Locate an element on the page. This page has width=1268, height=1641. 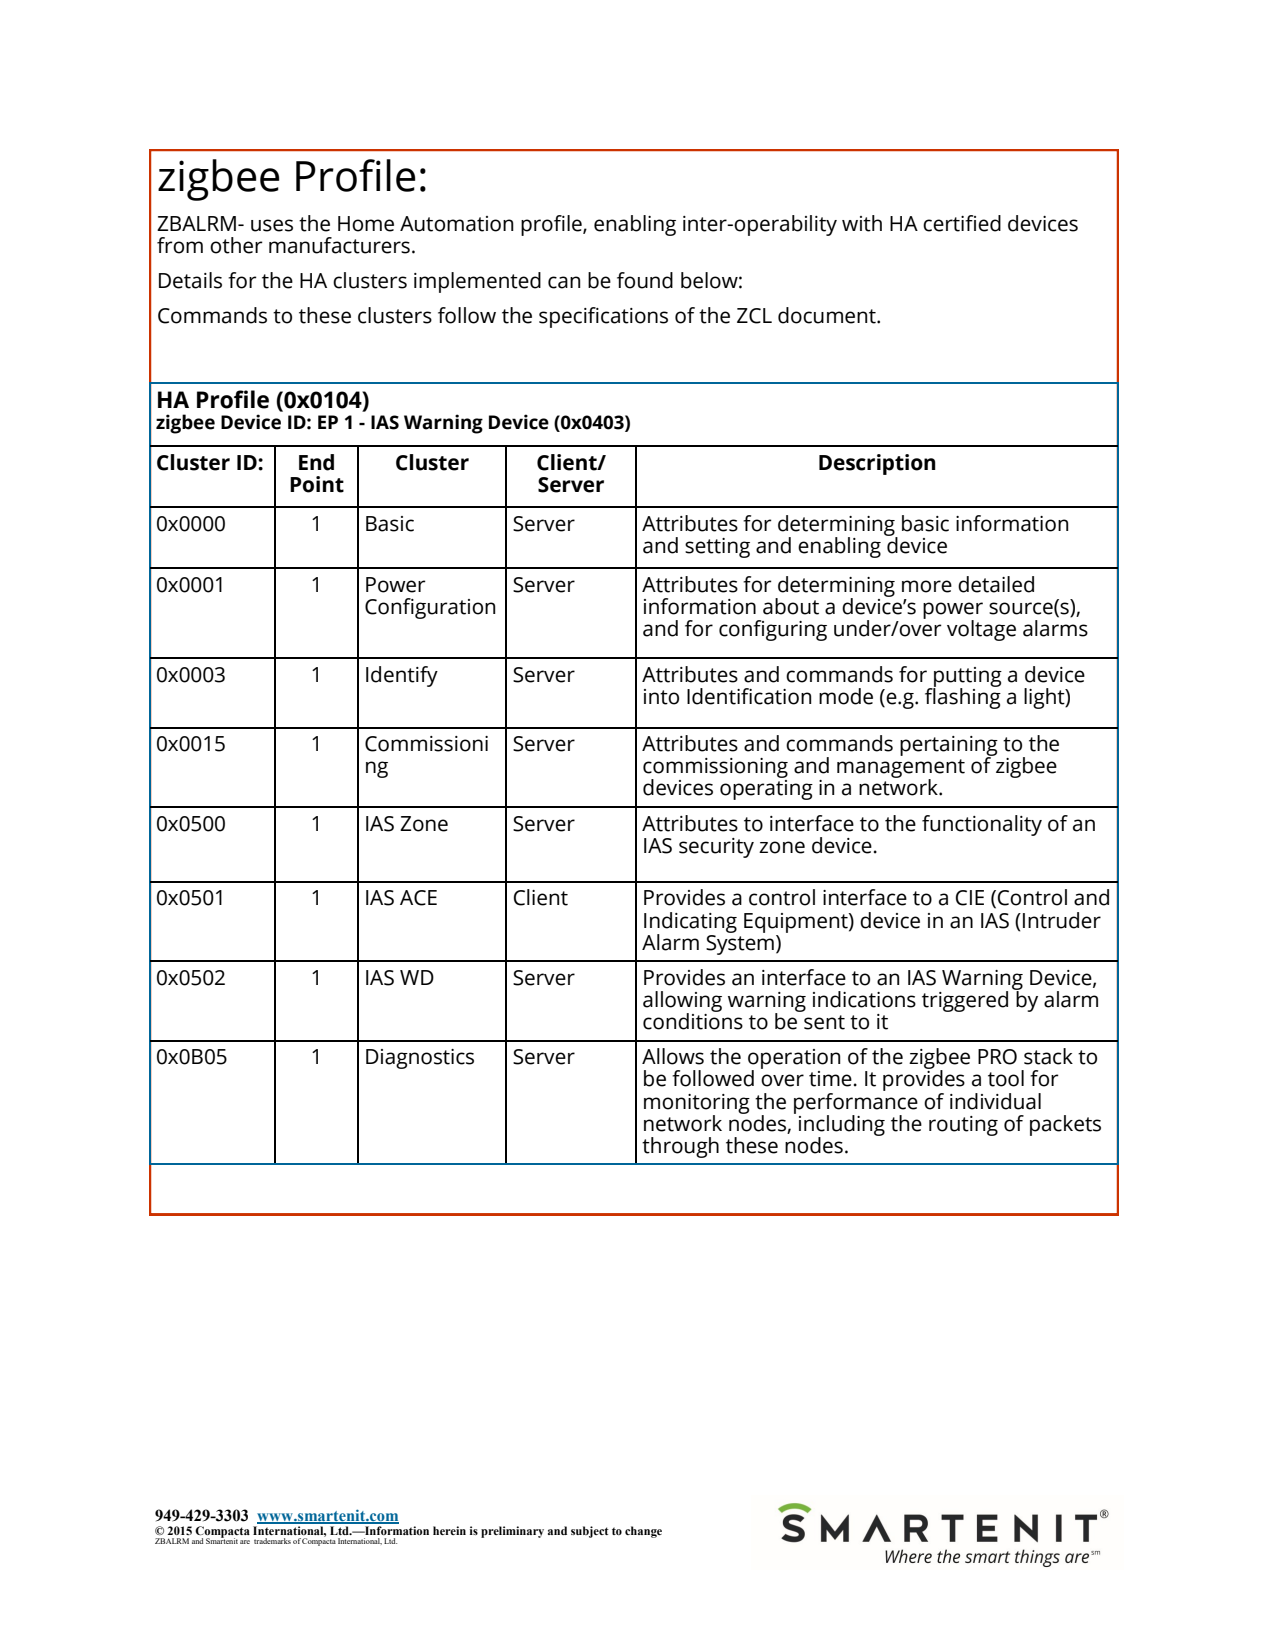
setting is located at coordinates (717, 548).
